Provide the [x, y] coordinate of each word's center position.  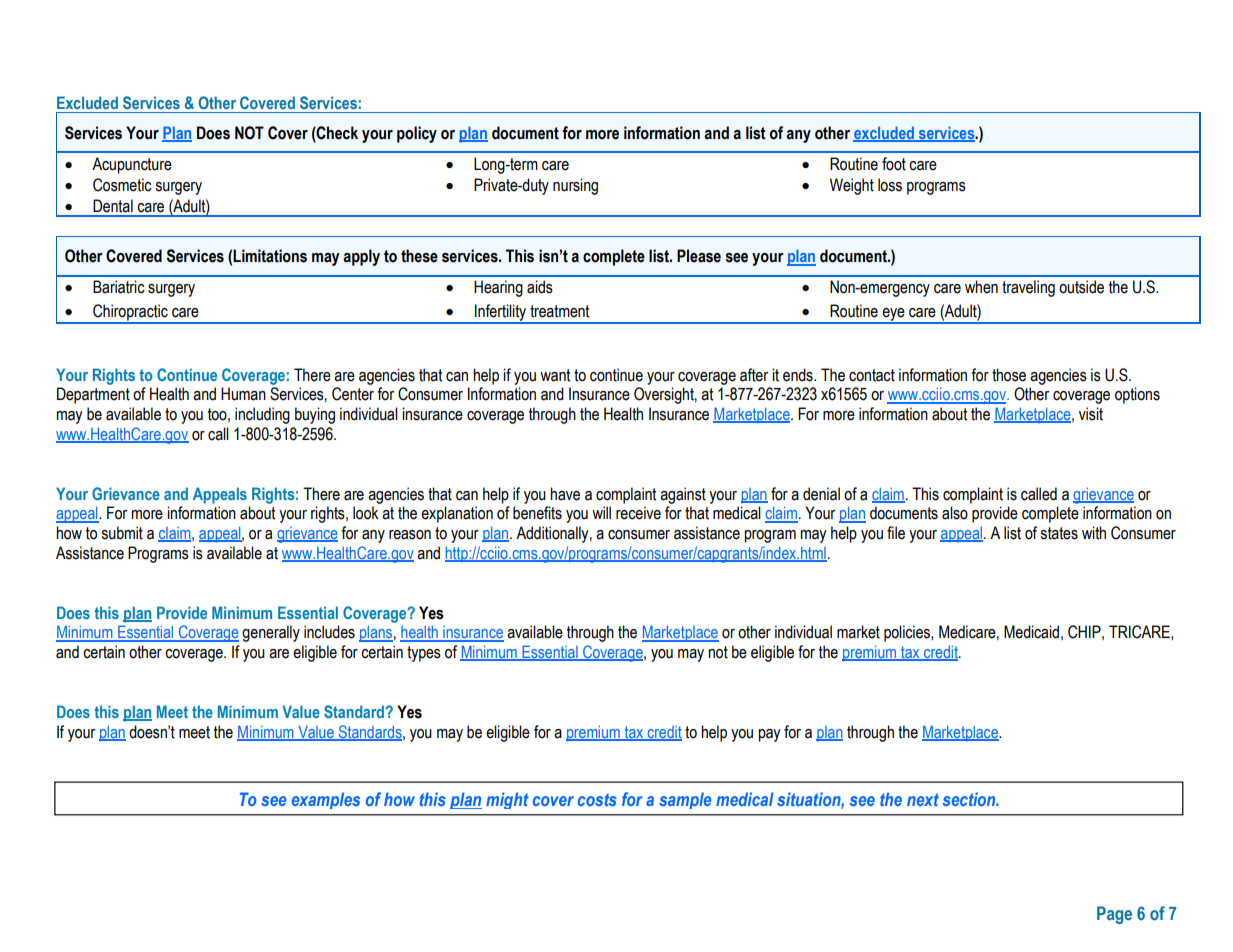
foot [894, 164]
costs [597, 799]
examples [326, 800]
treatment [559, 311]
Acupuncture [132, 165]
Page [1114, 915]
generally [271, 633]
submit [122, 533]
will [601, 512]
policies [908, 633]
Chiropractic [130, 313]
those [1009, 375]
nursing [575, 186]
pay [769, 735]
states [1059, 533]
